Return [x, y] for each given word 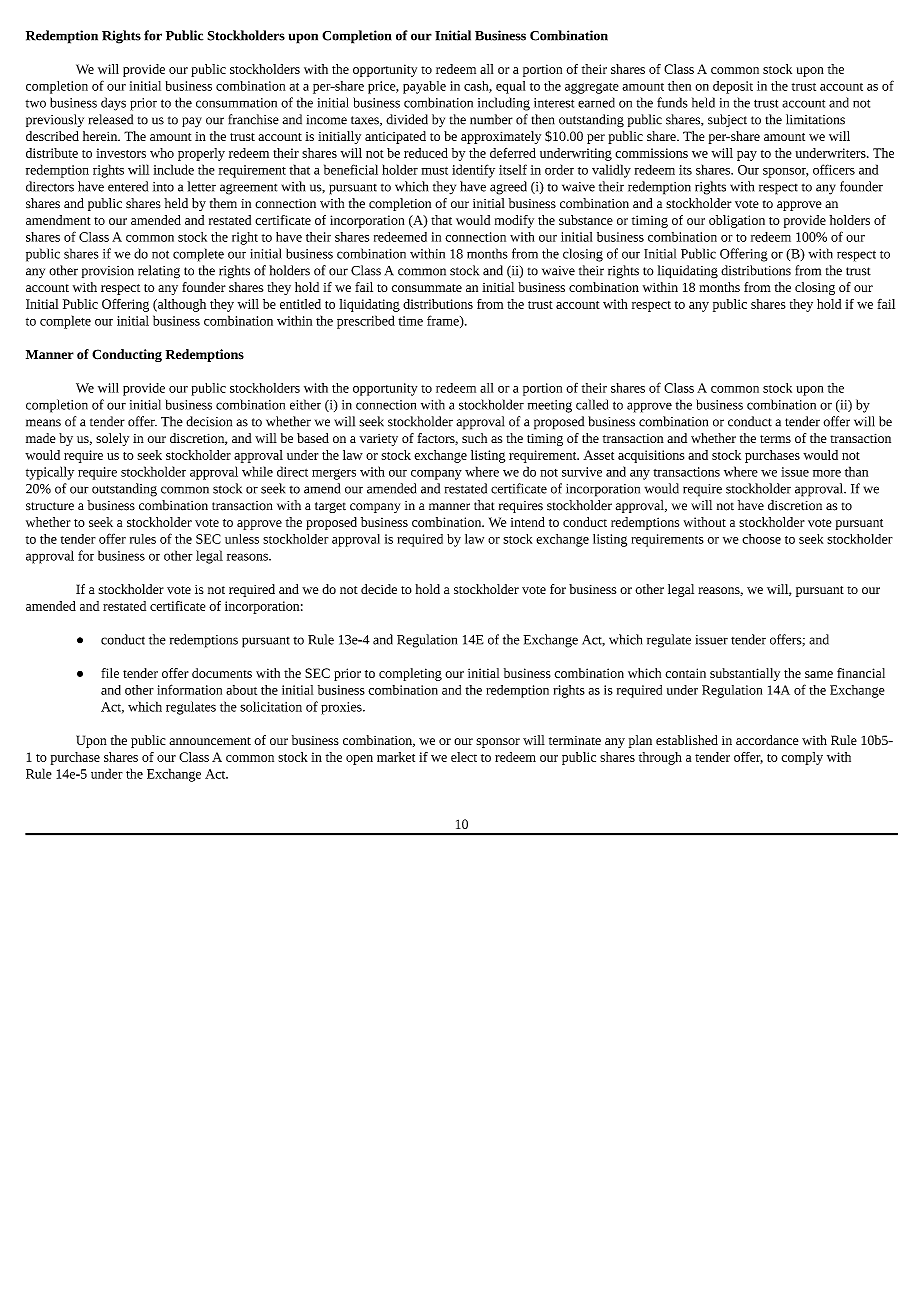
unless [242, 539]
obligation [737, 221]
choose [761, 539]
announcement [210, 741]
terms [775, 439]
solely [112, 439]
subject [727, 120]
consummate [427, 288]
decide [379, 589]
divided [407, 119]
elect [464, 757]
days [113, 104]
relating [159, 272]
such [474, 438]
